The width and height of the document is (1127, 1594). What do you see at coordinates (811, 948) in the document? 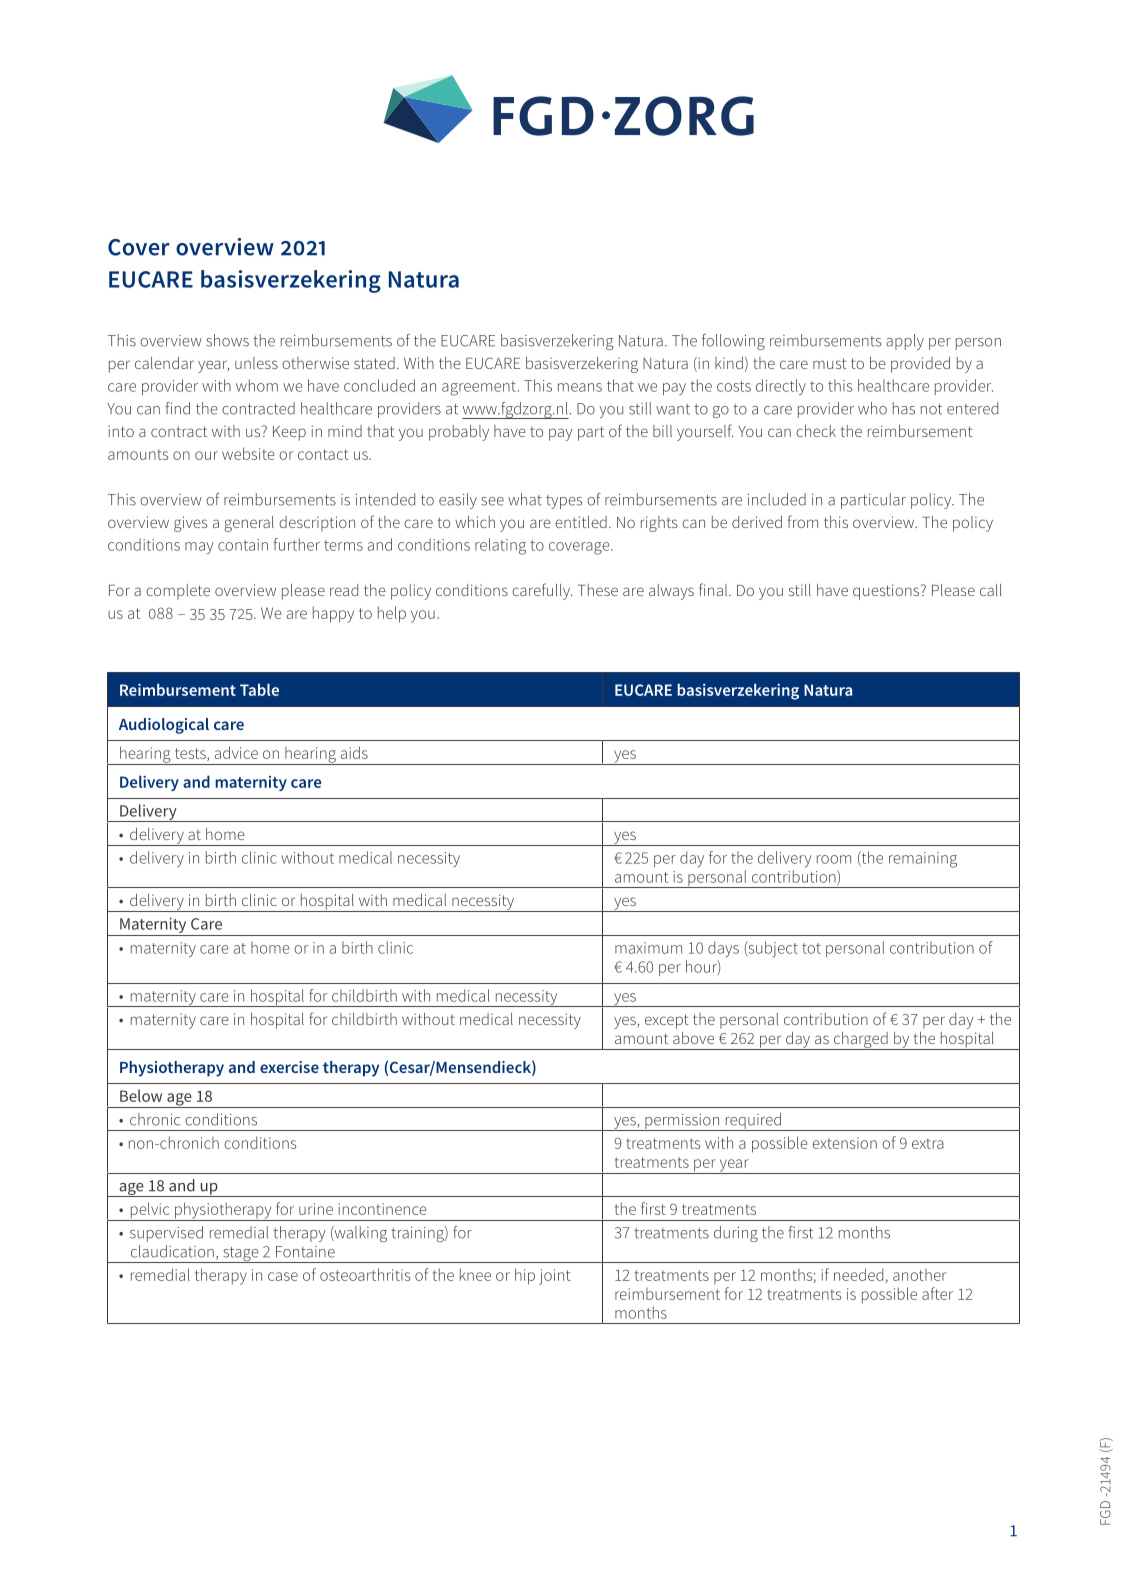
I see `tot` at bounding box center [811, 948].
